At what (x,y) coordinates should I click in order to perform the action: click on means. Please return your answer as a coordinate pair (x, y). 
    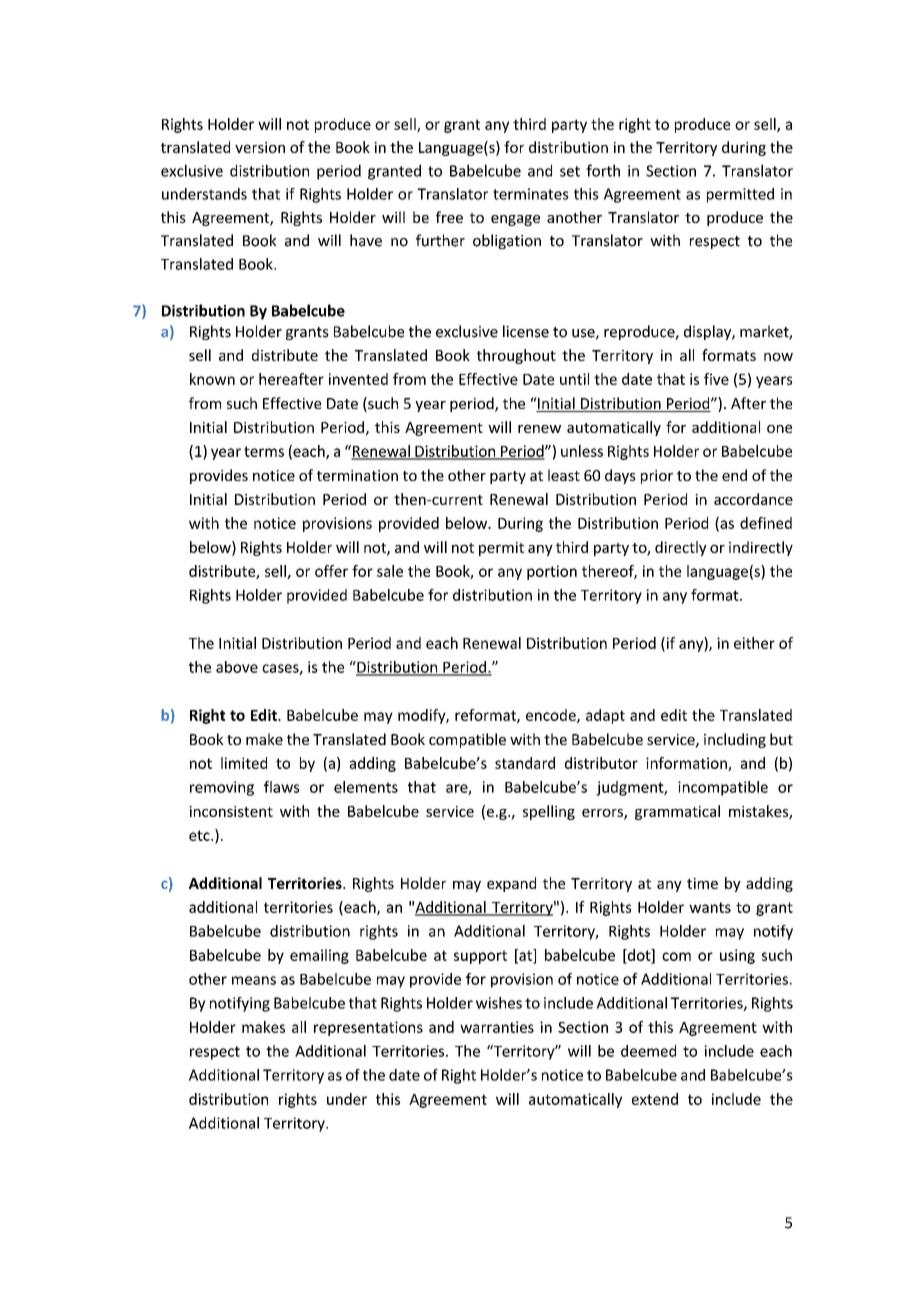
    Looking at the image, I should click on (254, 980).
